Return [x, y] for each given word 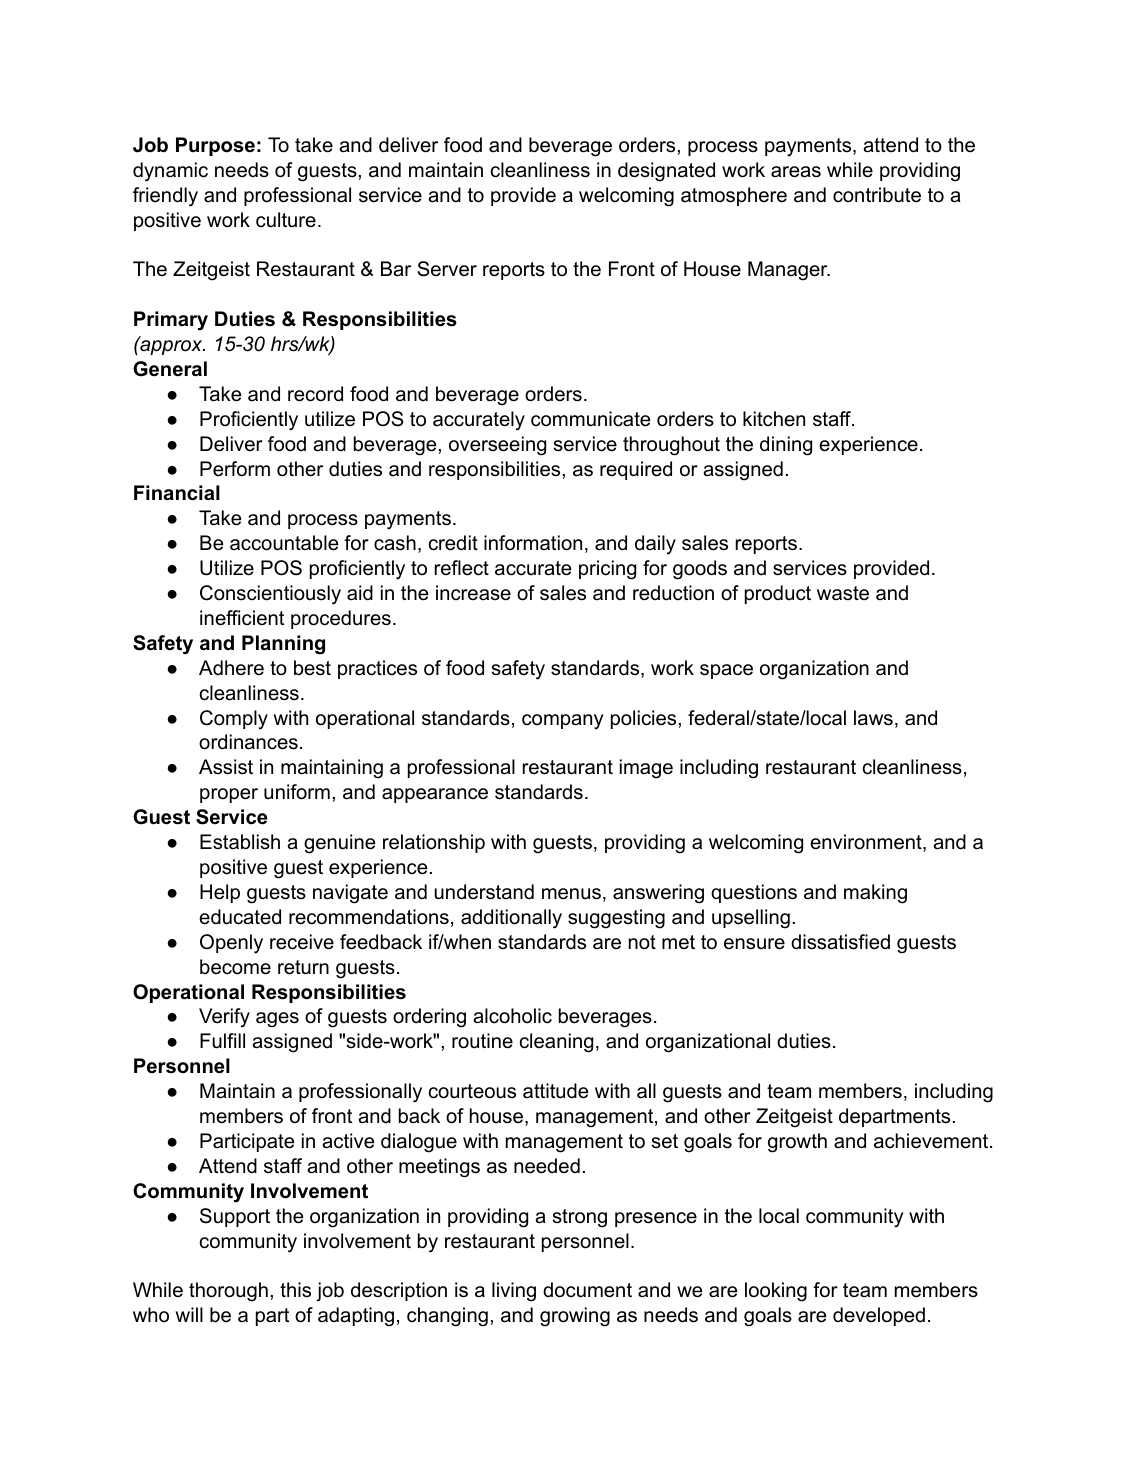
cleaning [556, 1043]
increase [473, 593]
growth [797, 1143]
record [315, 394]
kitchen [774, 419]
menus [571, 894]
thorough [228, 1292]
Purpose [215, 146]
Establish [240, 842]
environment [867, 843]
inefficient [242, 618]
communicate [590, 419]
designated [666, 172]
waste [843, 593]
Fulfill [222, 1041]
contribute [877, 195]
